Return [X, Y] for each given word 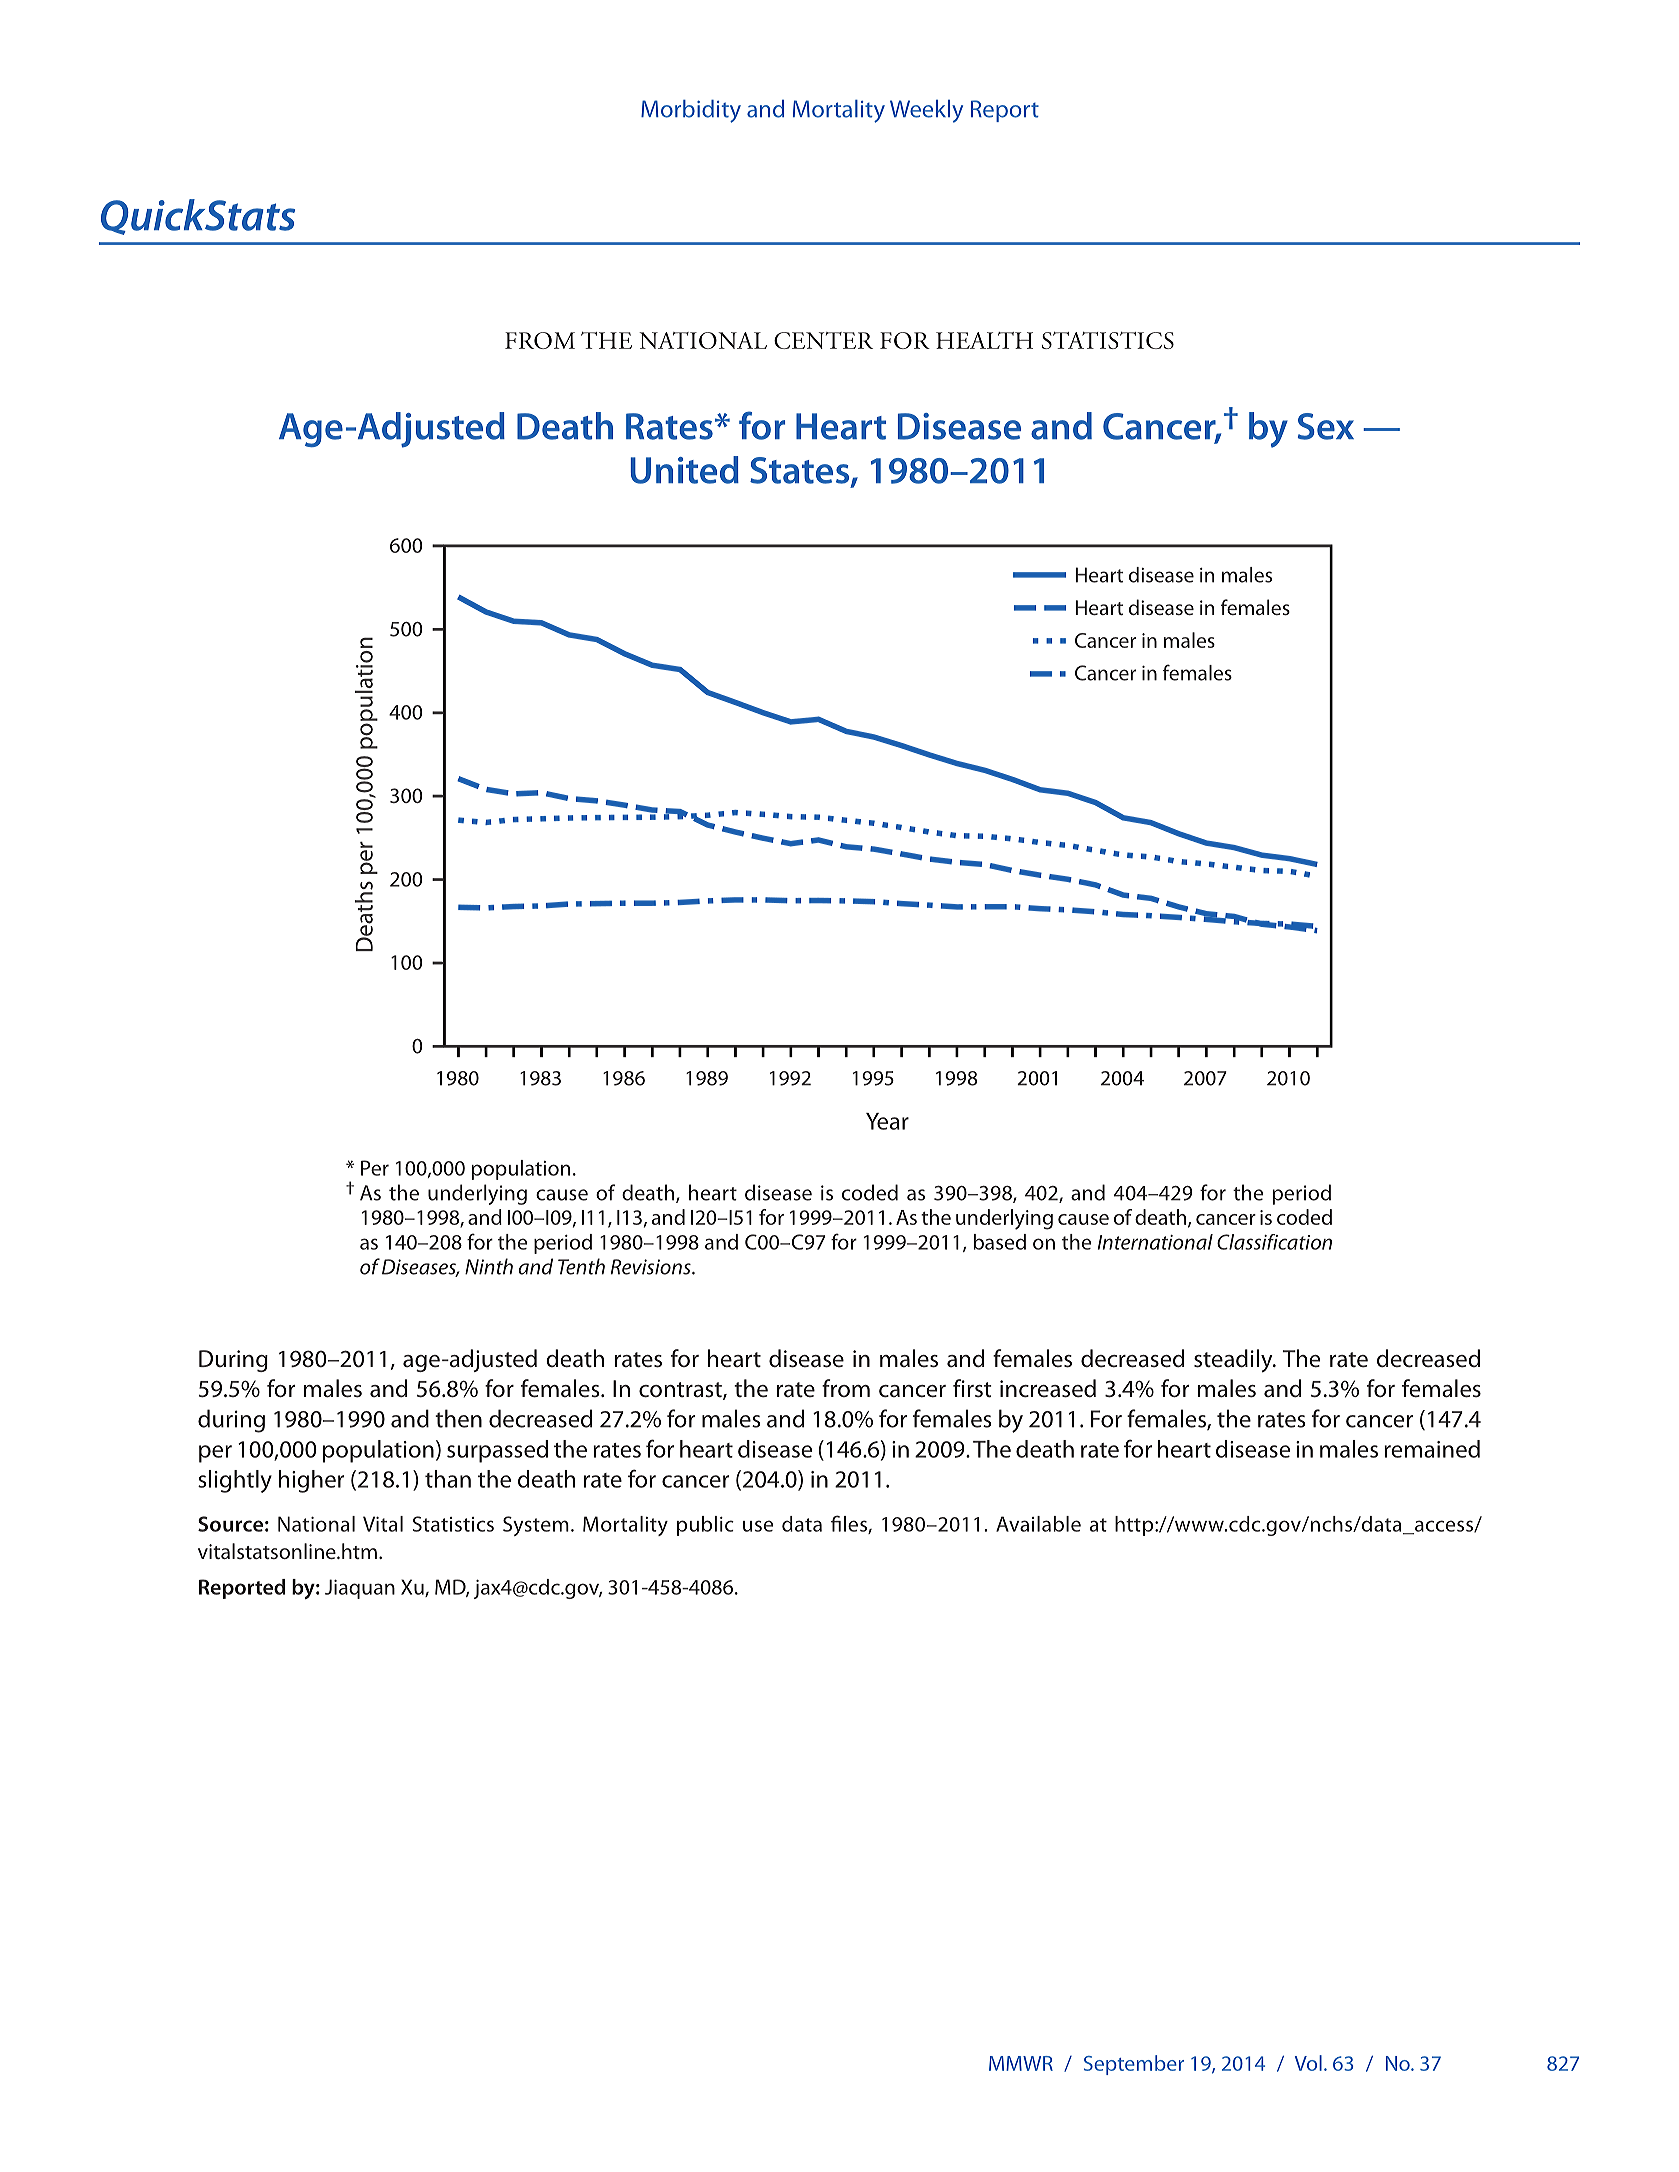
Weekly [926, 111]
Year [887, 1121]
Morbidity [691, 111]
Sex [1326, 426]
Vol [1308, 2063]
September [1134, 2065]
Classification [1274, 1242]
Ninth [489, 1266]
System [536, 1526]
